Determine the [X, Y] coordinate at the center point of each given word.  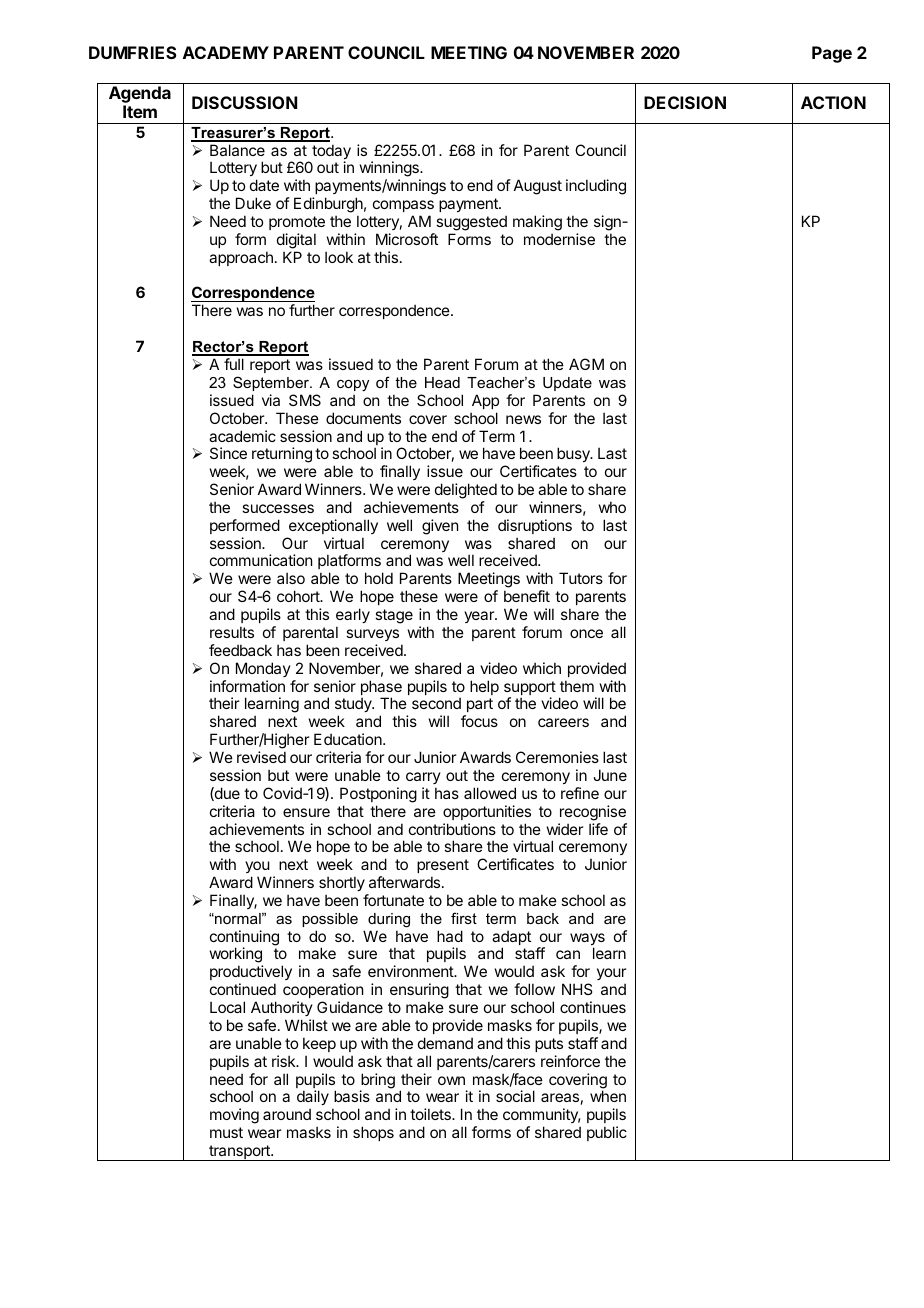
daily [313, 1099]
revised [261, 757]
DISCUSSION [244, 102]
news [523, 419]
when [608, 1096]
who [612, 507]
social [515, 1096]
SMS [305, 400]
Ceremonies [557, 757]
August [538, 187]
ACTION [833, 102]
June [610, 775]
